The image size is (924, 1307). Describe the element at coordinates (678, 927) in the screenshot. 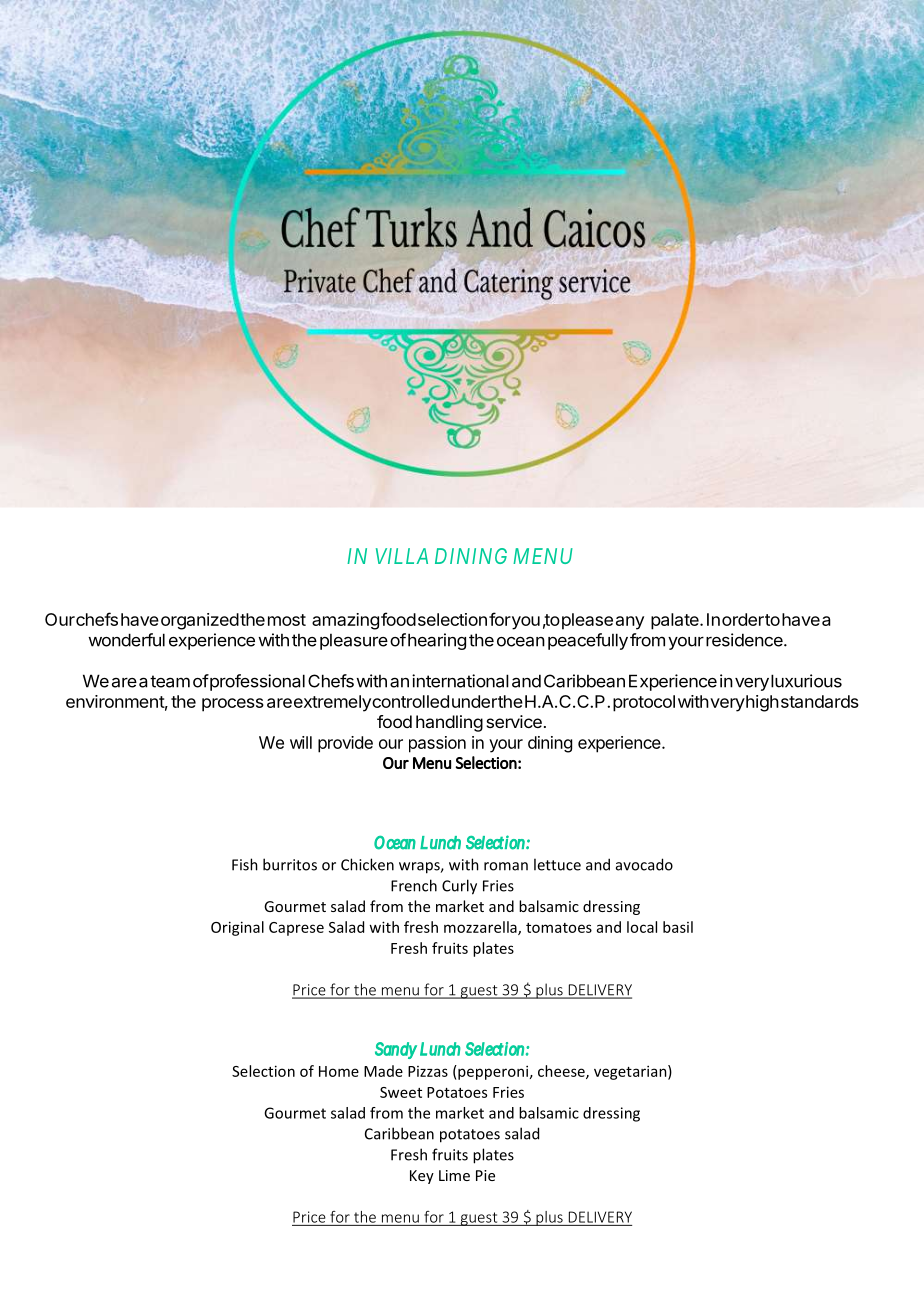

I see `basil` at that location.
